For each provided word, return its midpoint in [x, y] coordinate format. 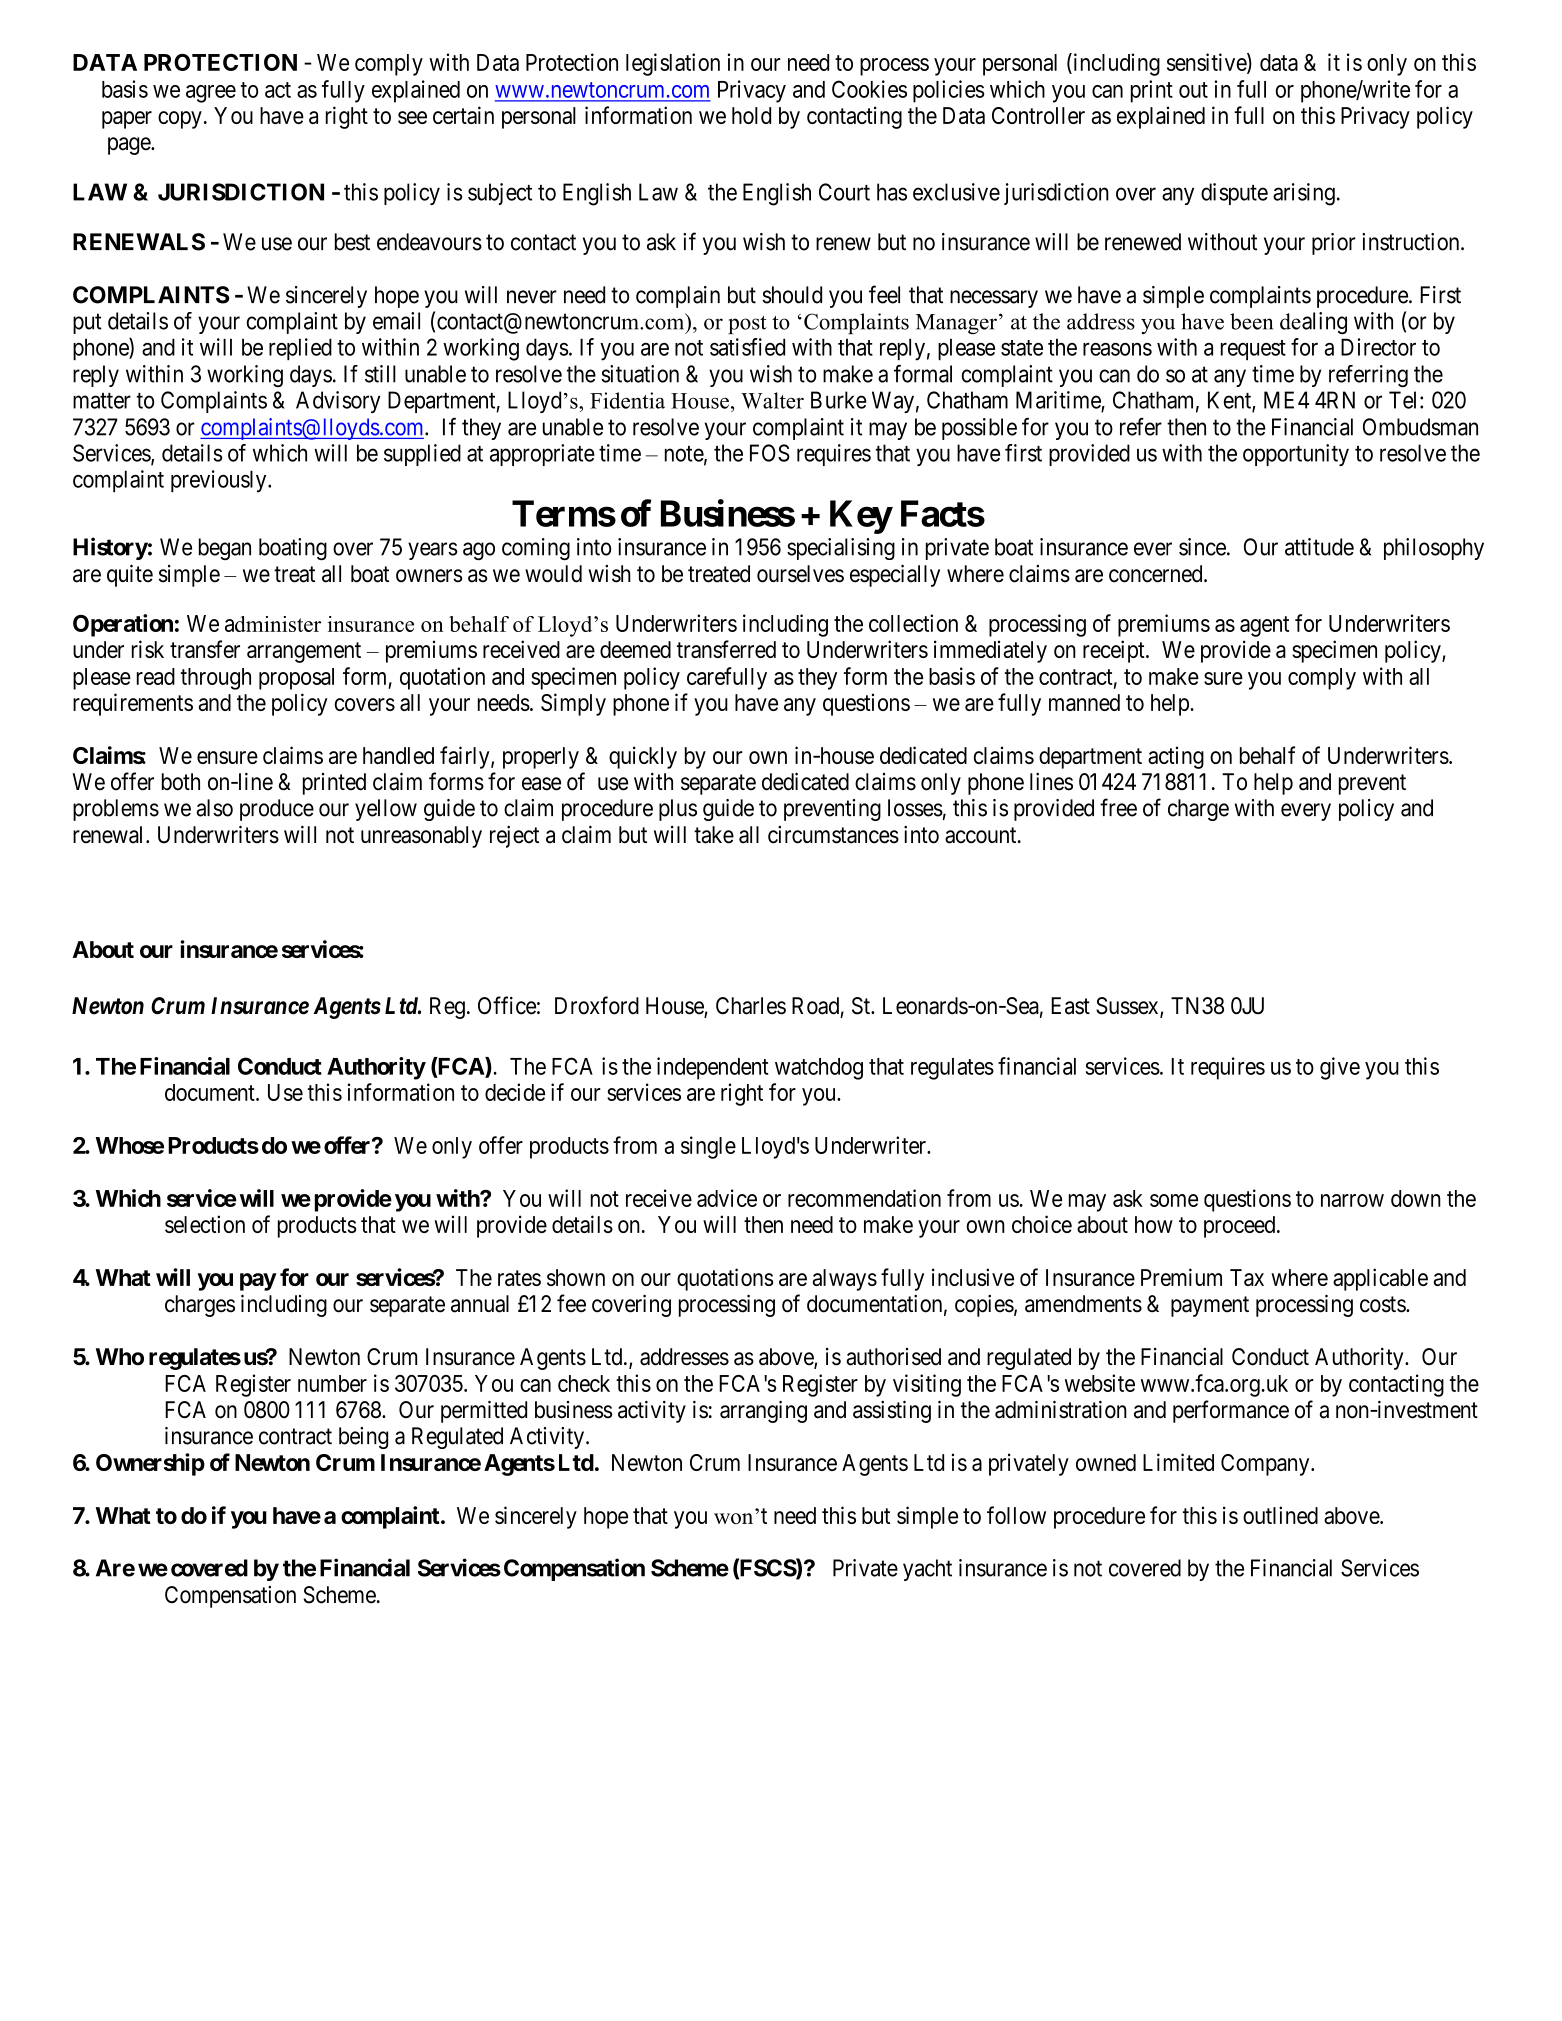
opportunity [1296, 455]
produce [277, 810]
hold [751, 115]
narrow [1352, 1200]
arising [1304, 194]
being [363, 1438]
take [714, 835]
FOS [770, 453]
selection [205, 1224]
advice [727, 1198]
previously [220, 481]
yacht [927, 1570]
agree [211, 94]
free [1118, 807]
